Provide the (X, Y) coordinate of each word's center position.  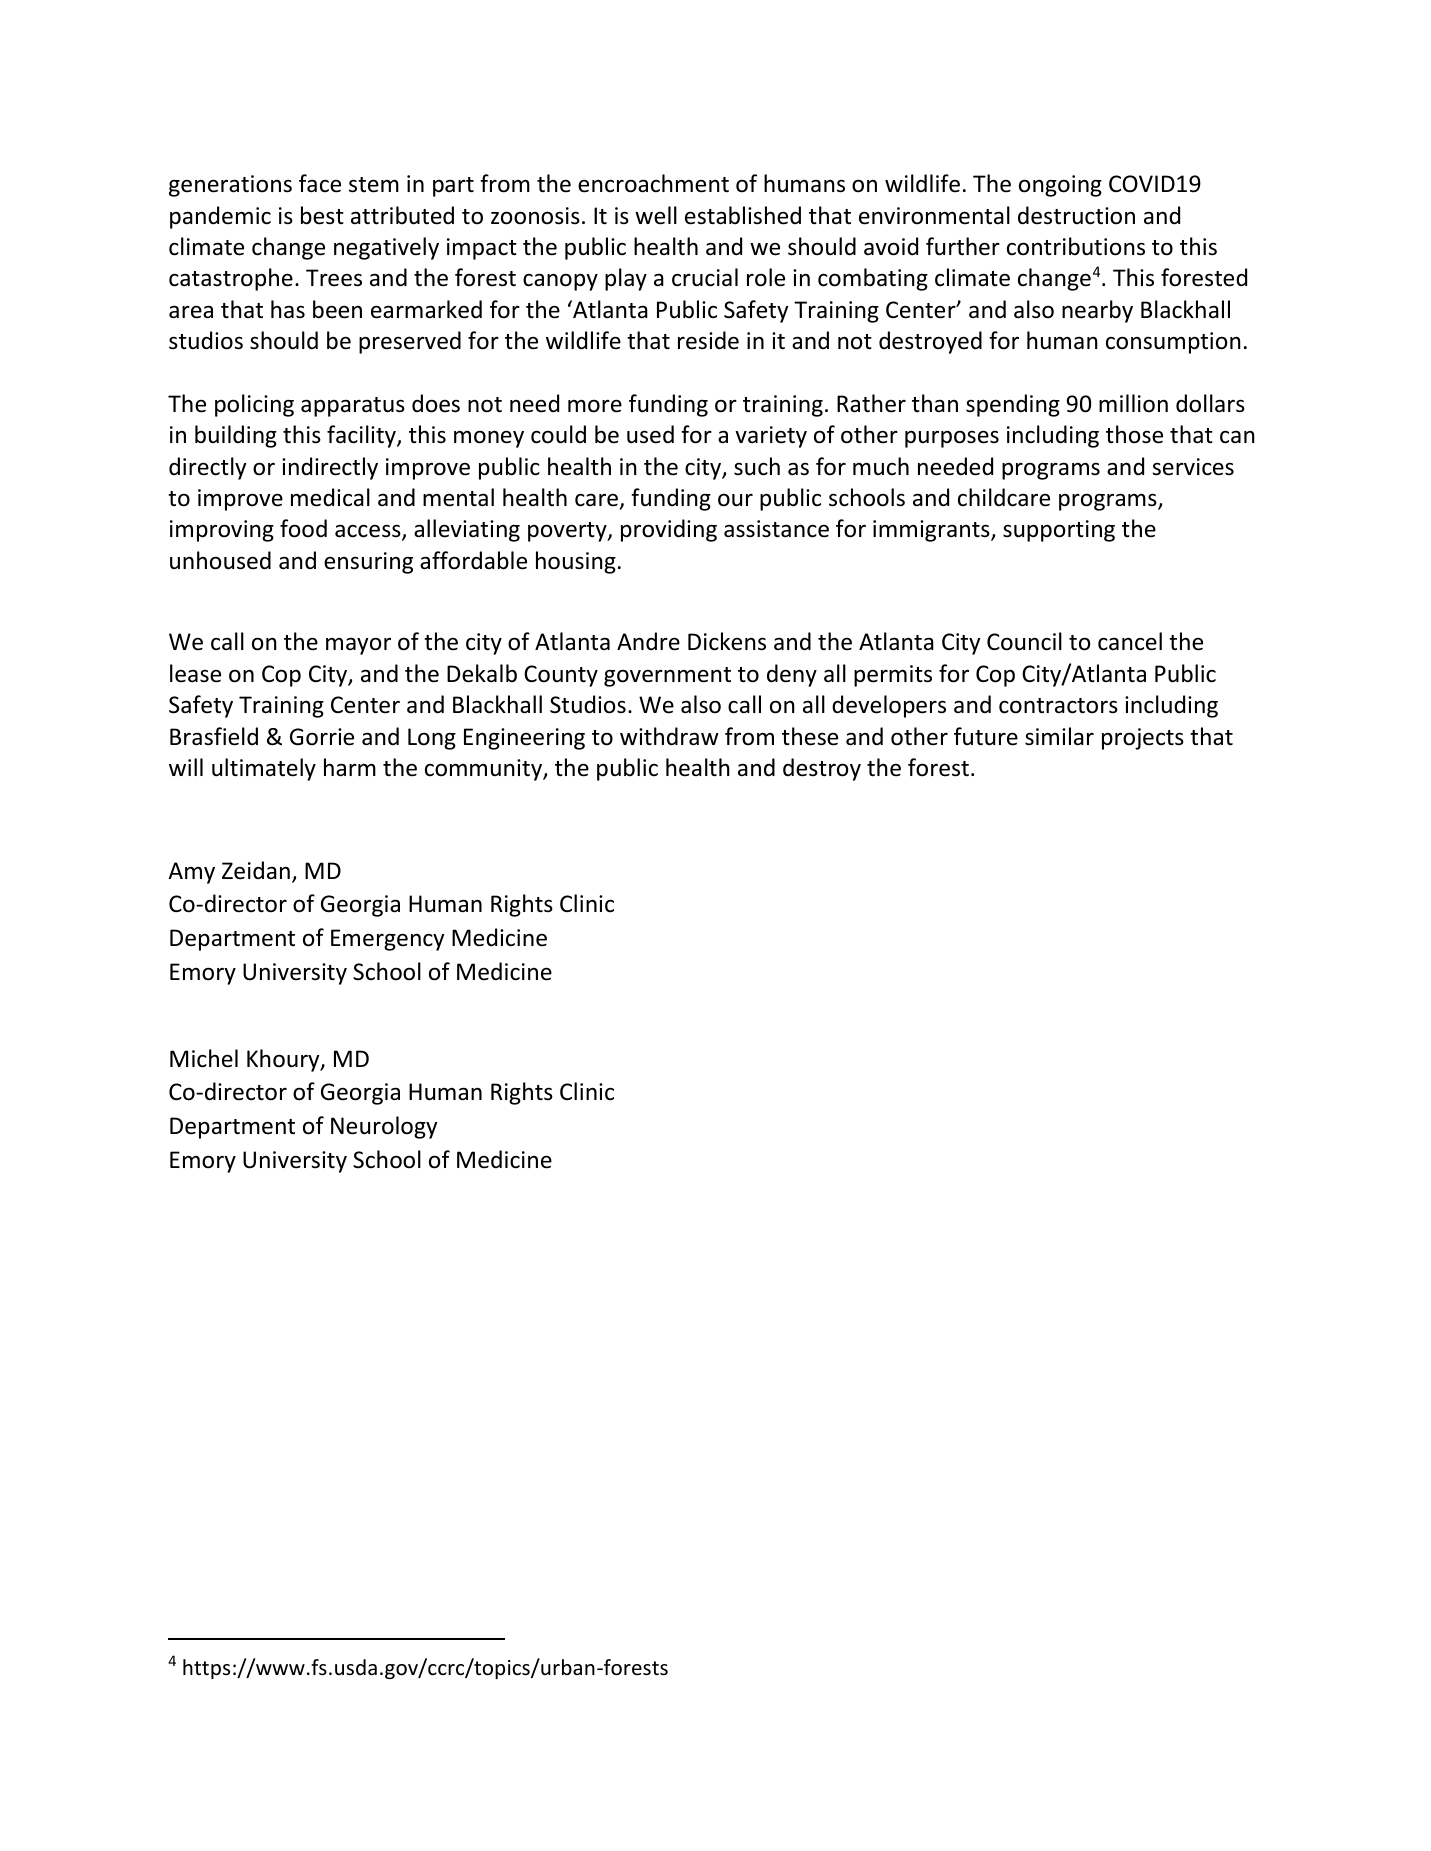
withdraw (669, 736)
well (656, 215)
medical (330, 497)
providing (669, 530)
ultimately (264, 769)
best (322, 215)
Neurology (384, 1127)
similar (1059, 736)
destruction (1076, 215)
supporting (1059, 531)
